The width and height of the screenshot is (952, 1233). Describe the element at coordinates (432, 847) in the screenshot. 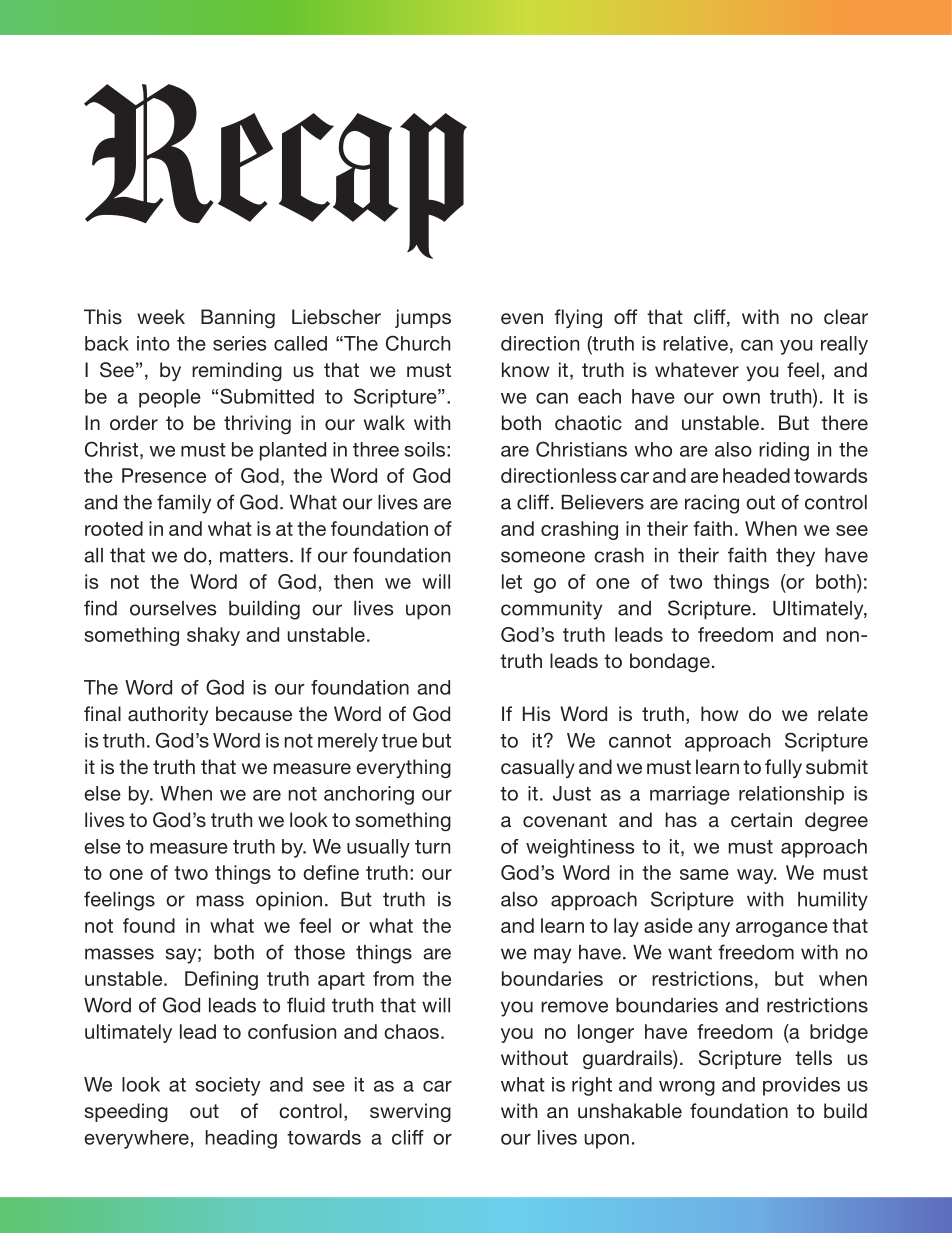

I see `turn` at that location.
